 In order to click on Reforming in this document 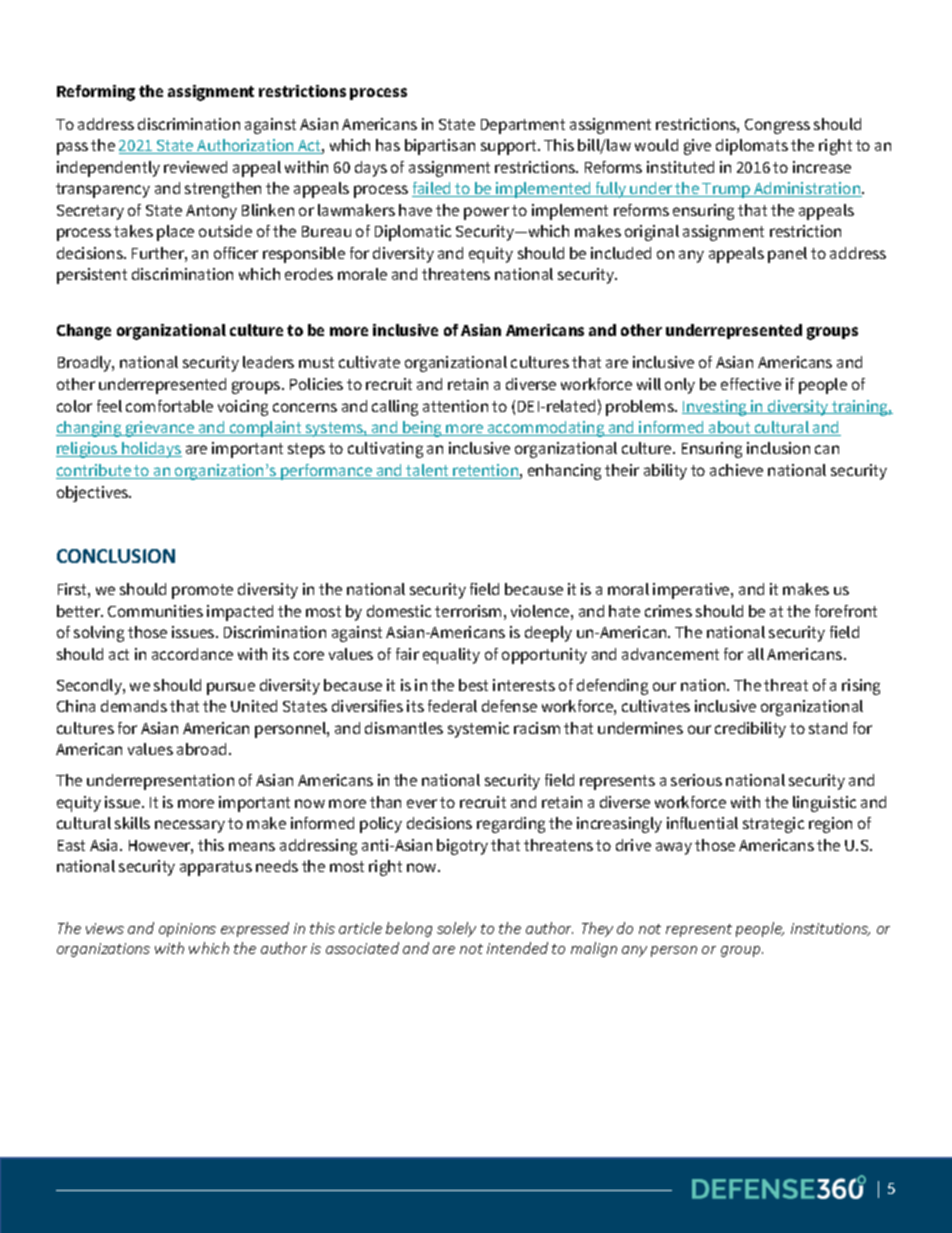, I will do `click(96, 93)`.
